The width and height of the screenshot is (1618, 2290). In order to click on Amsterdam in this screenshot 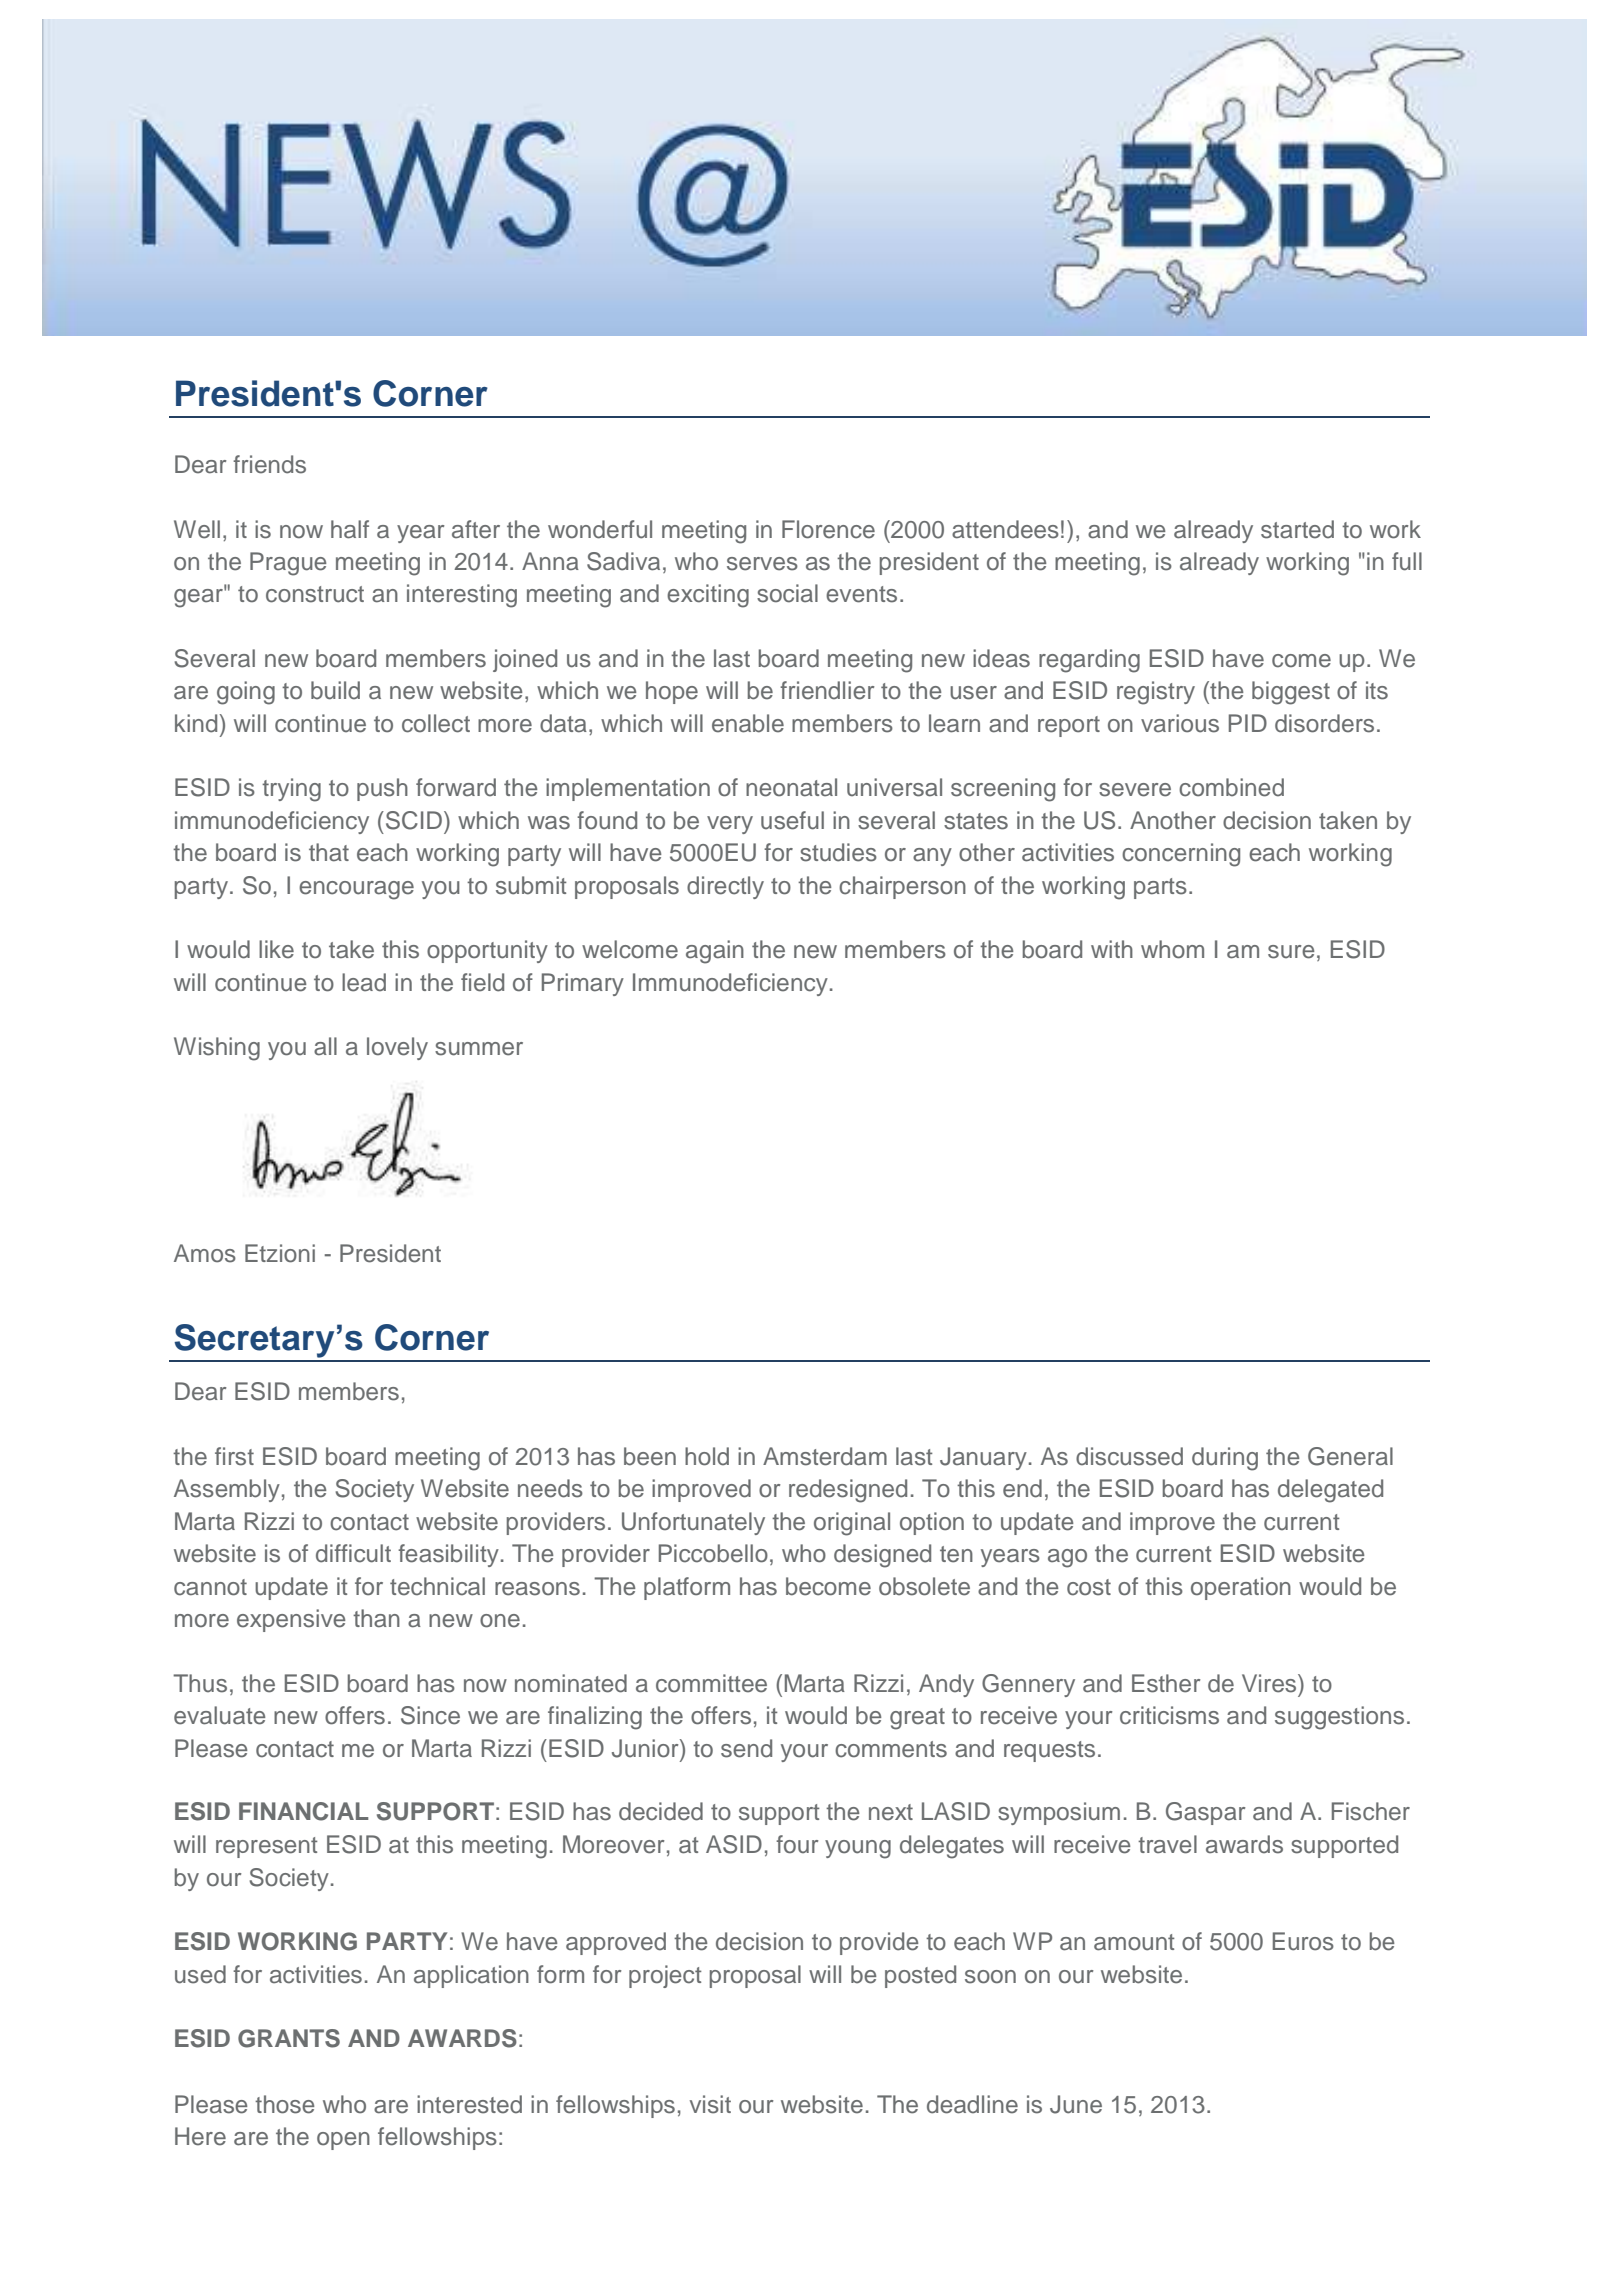, I will do `click(825, 1456)`.
